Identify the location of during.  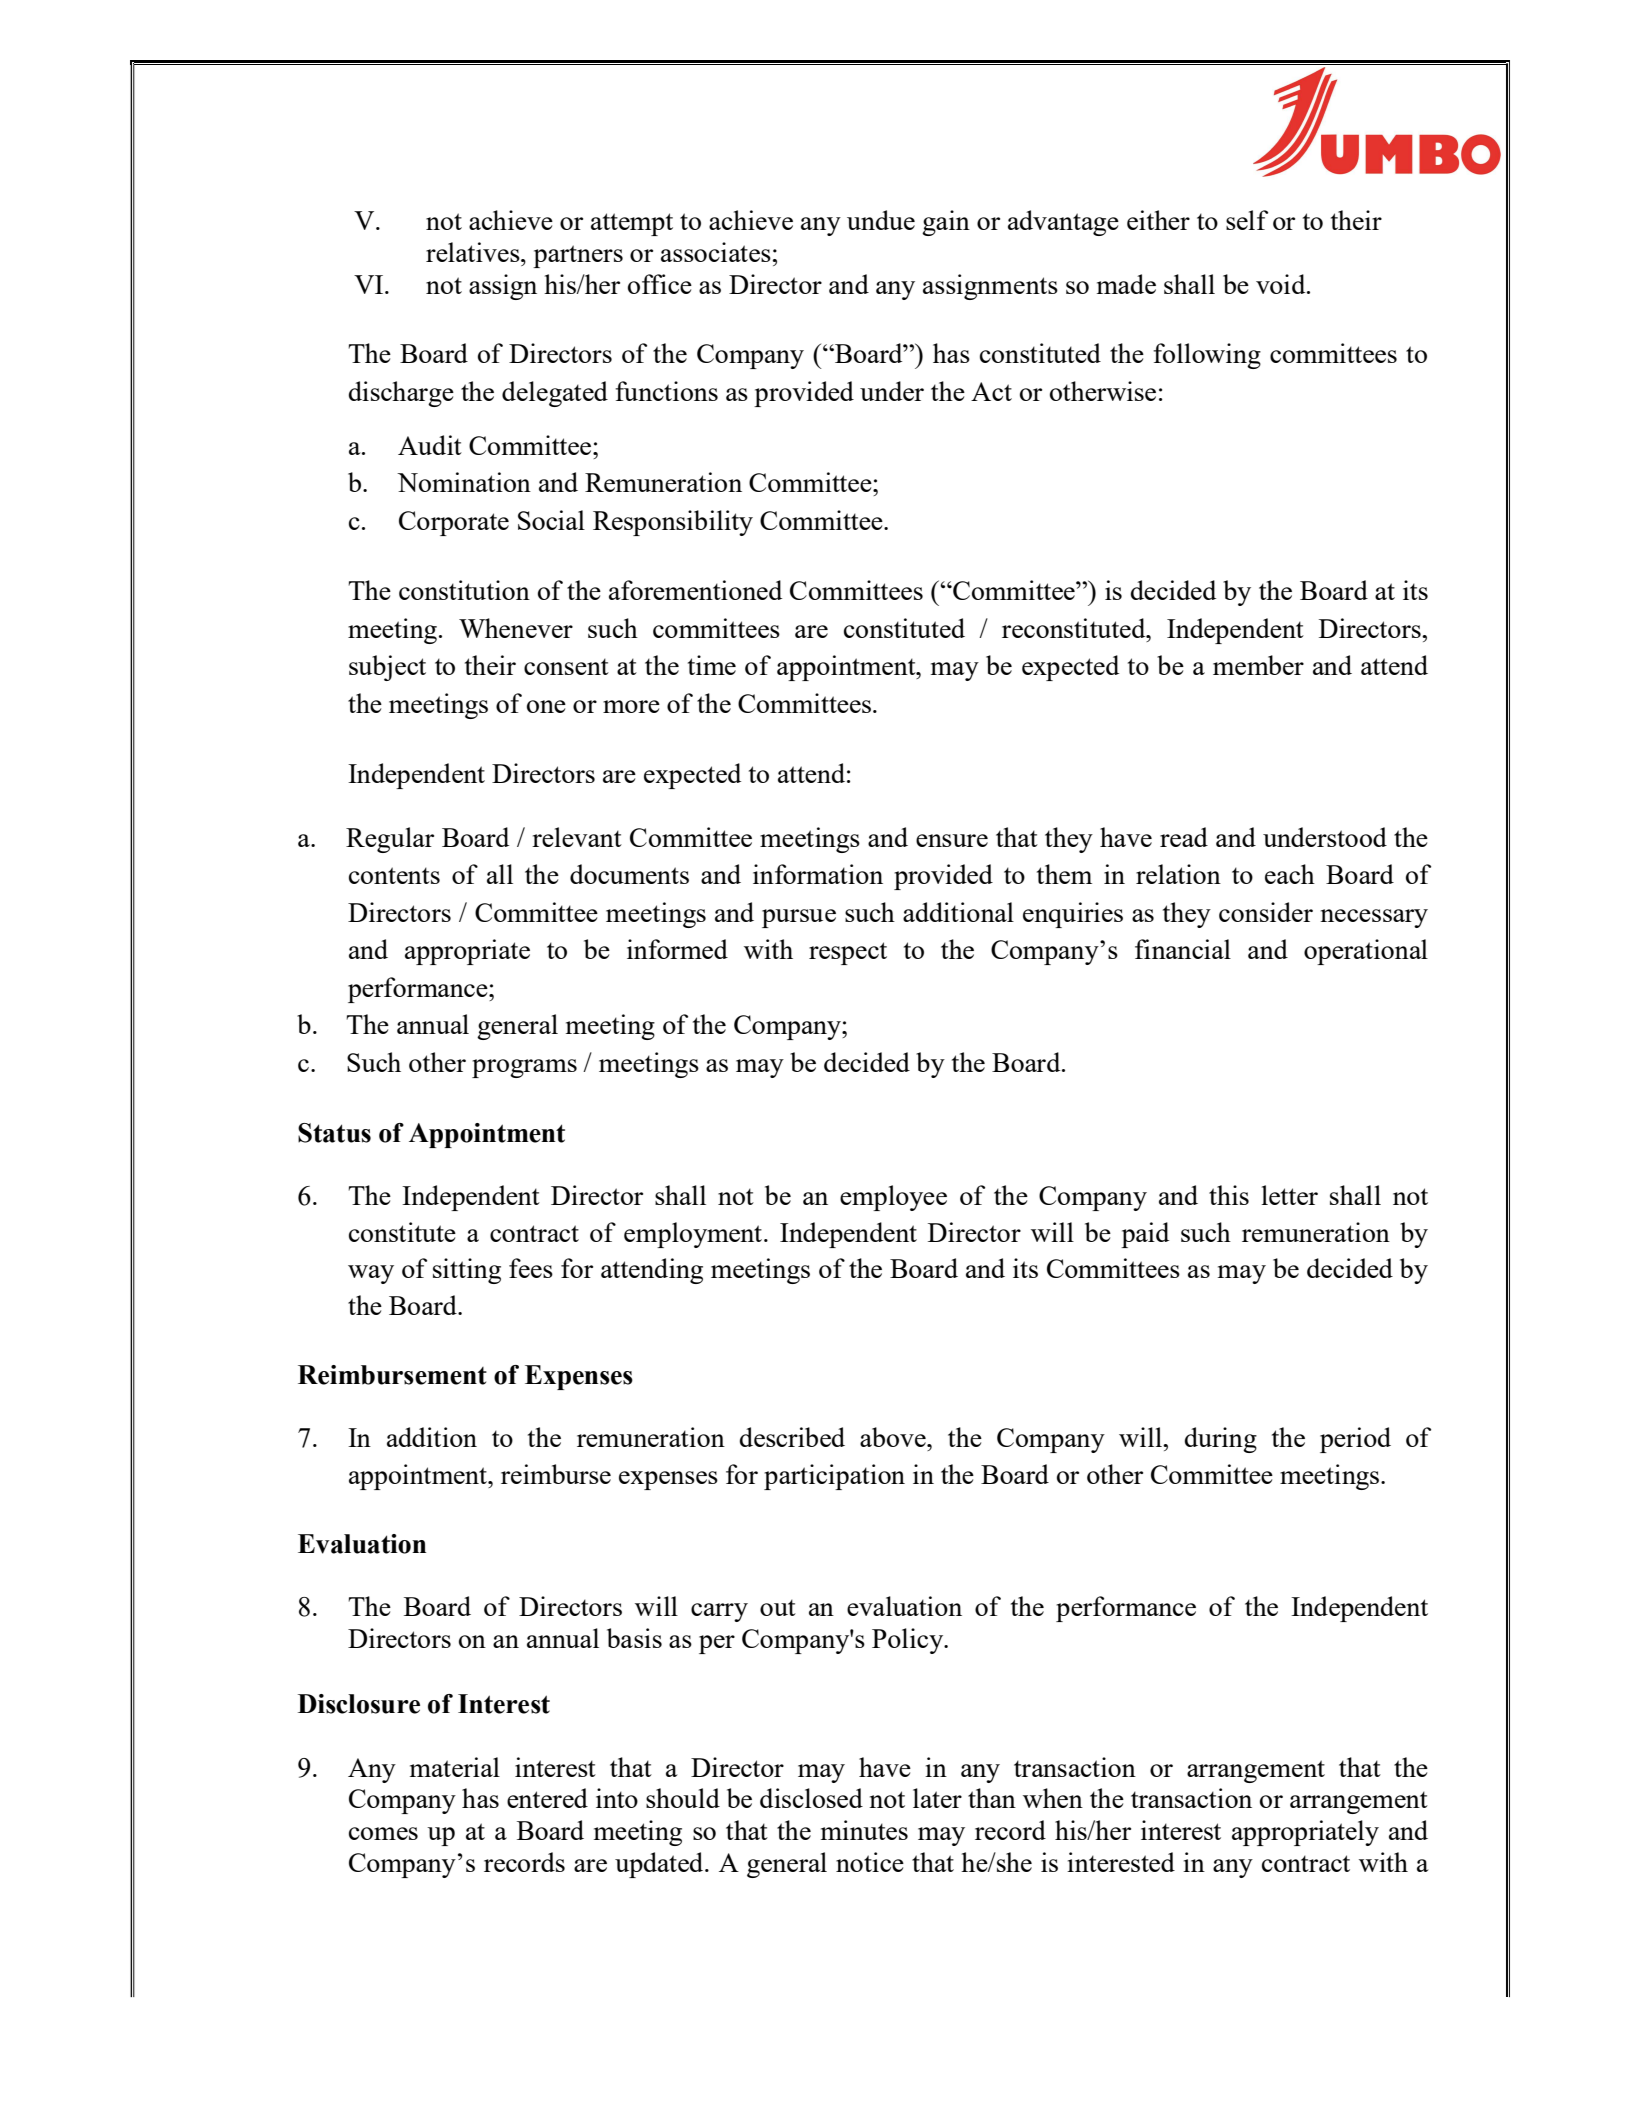
(1221, 1440).
